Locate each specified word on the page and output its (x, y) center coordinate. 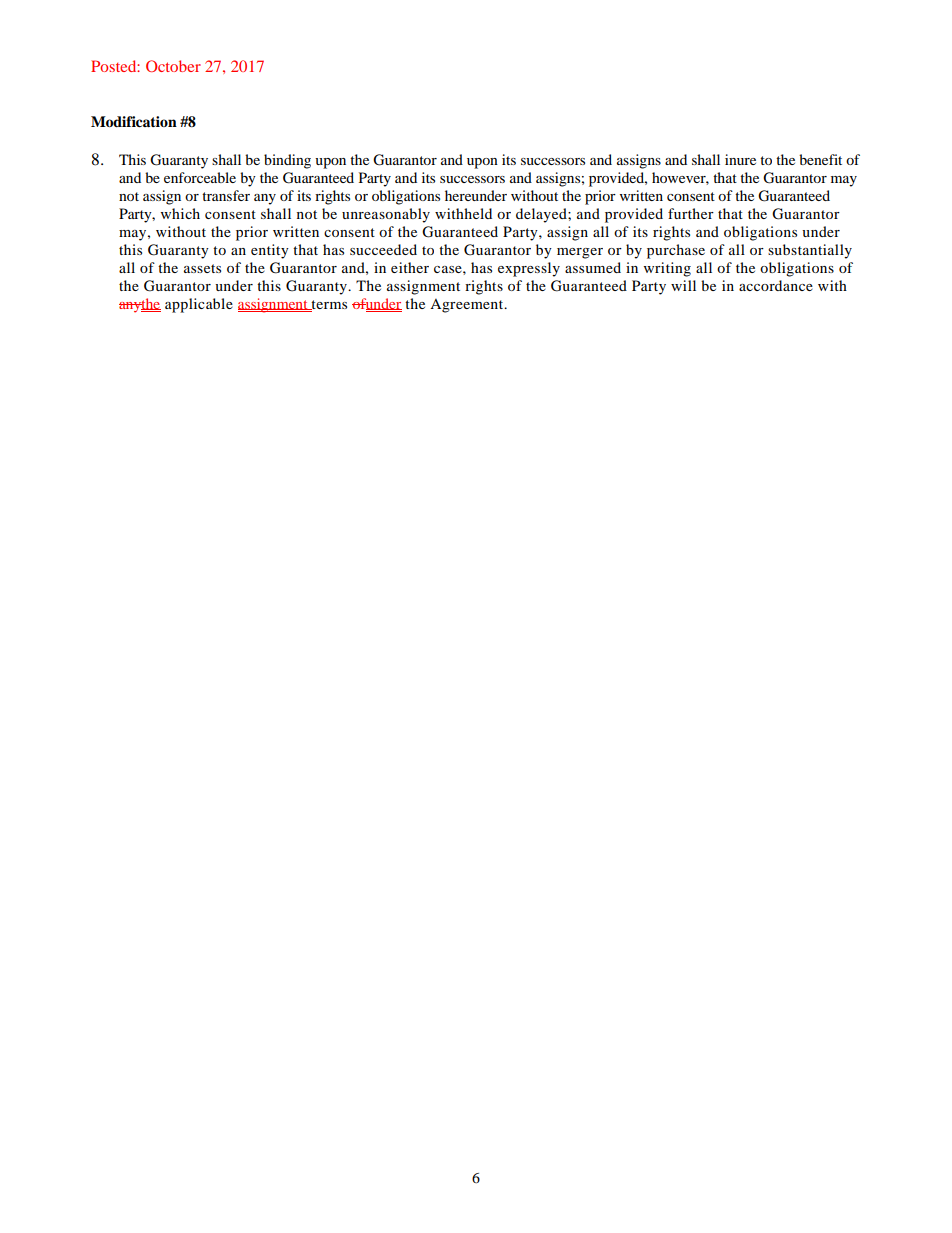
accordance (776, 285)
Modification (134, 122)
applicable (199, 305)
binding (287, 161)
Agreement (468, 306)
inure (740, 159)
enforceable (200, 177)
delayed (542, 215)
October (173, 66)
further (691, 213)
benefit (820, 159)
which (180, 213)
